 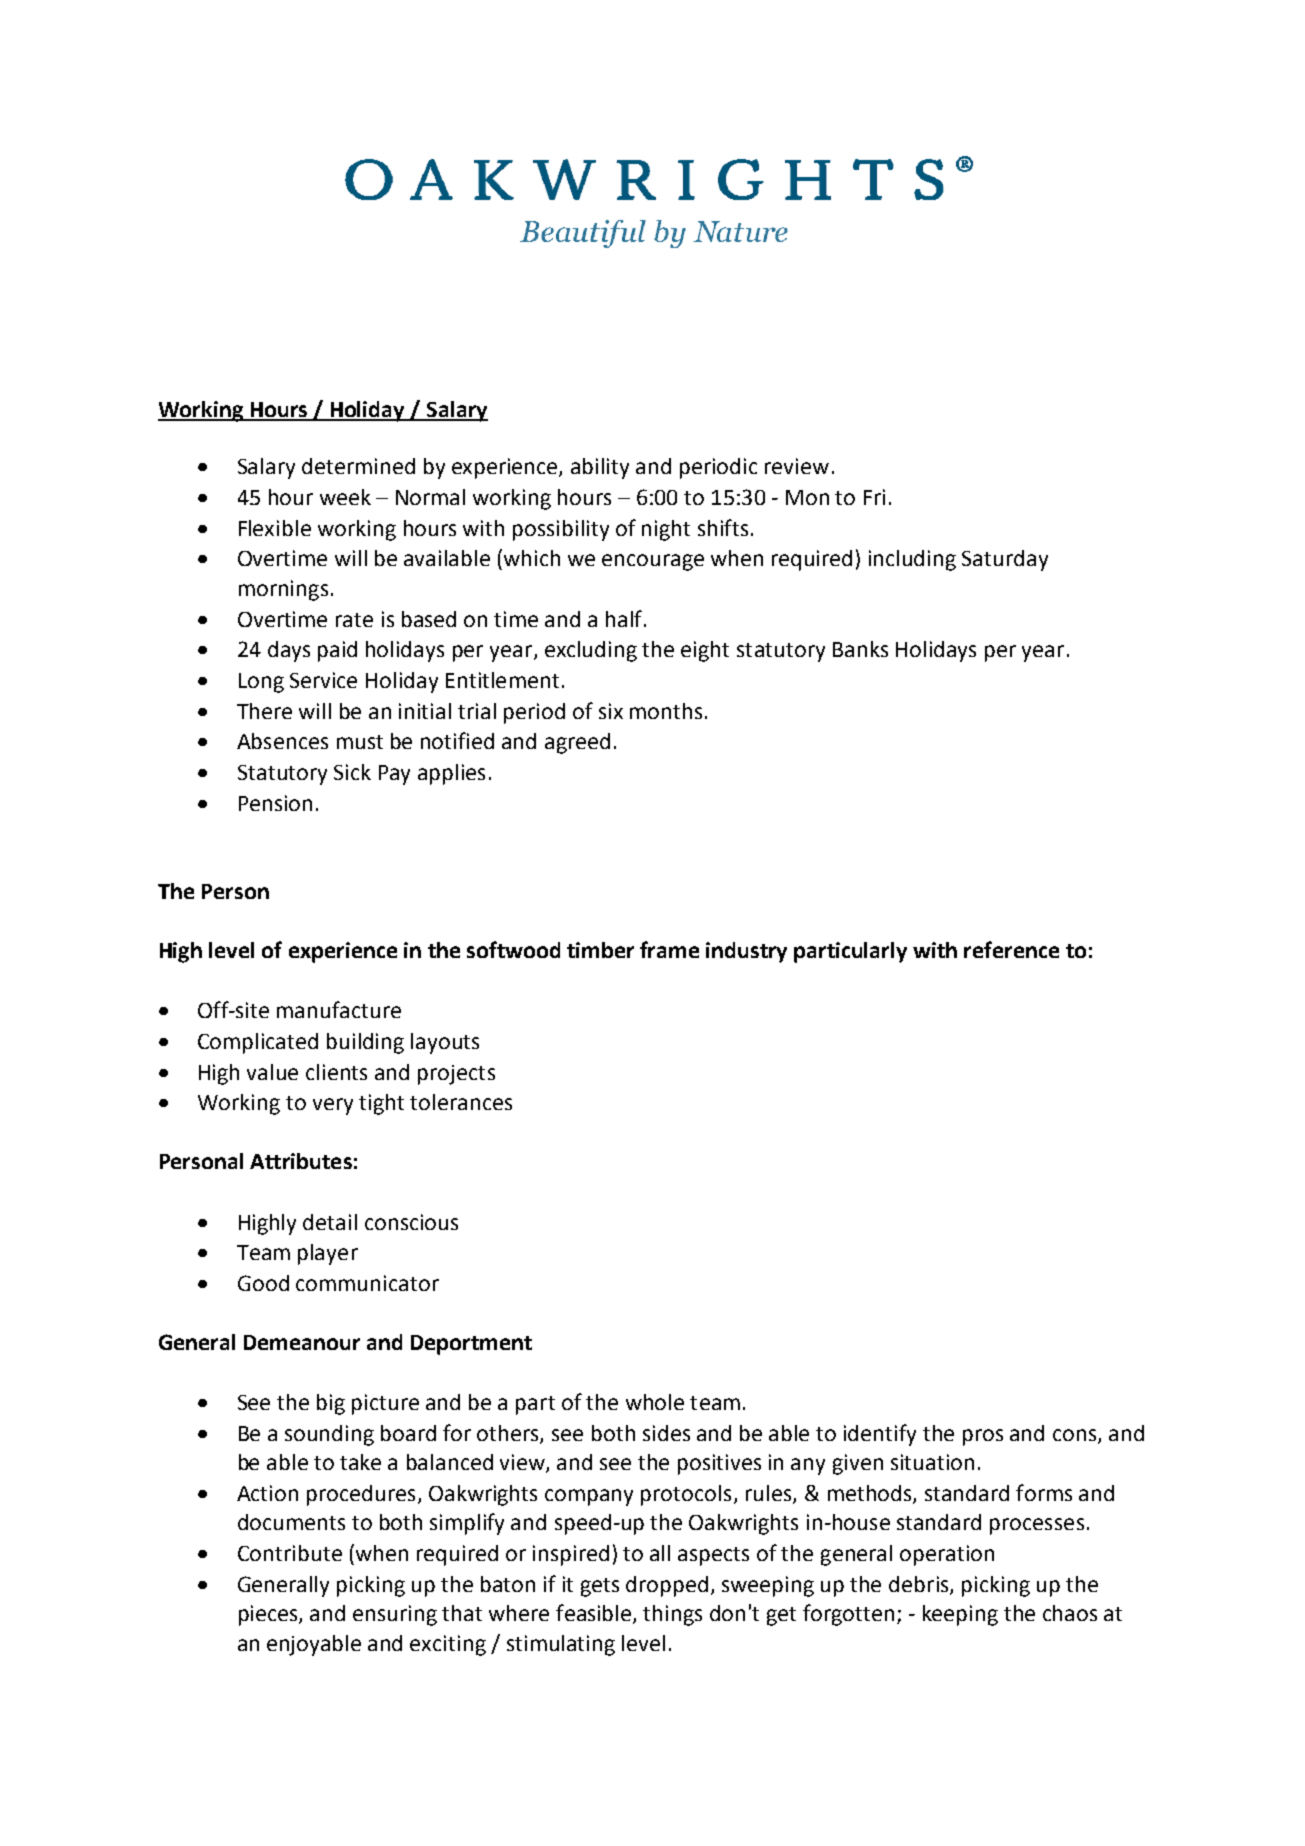 What do you see at coordinates (1005, 560) in the screenshot?
I see `Saturday` at bounding box center [1005, 560].
